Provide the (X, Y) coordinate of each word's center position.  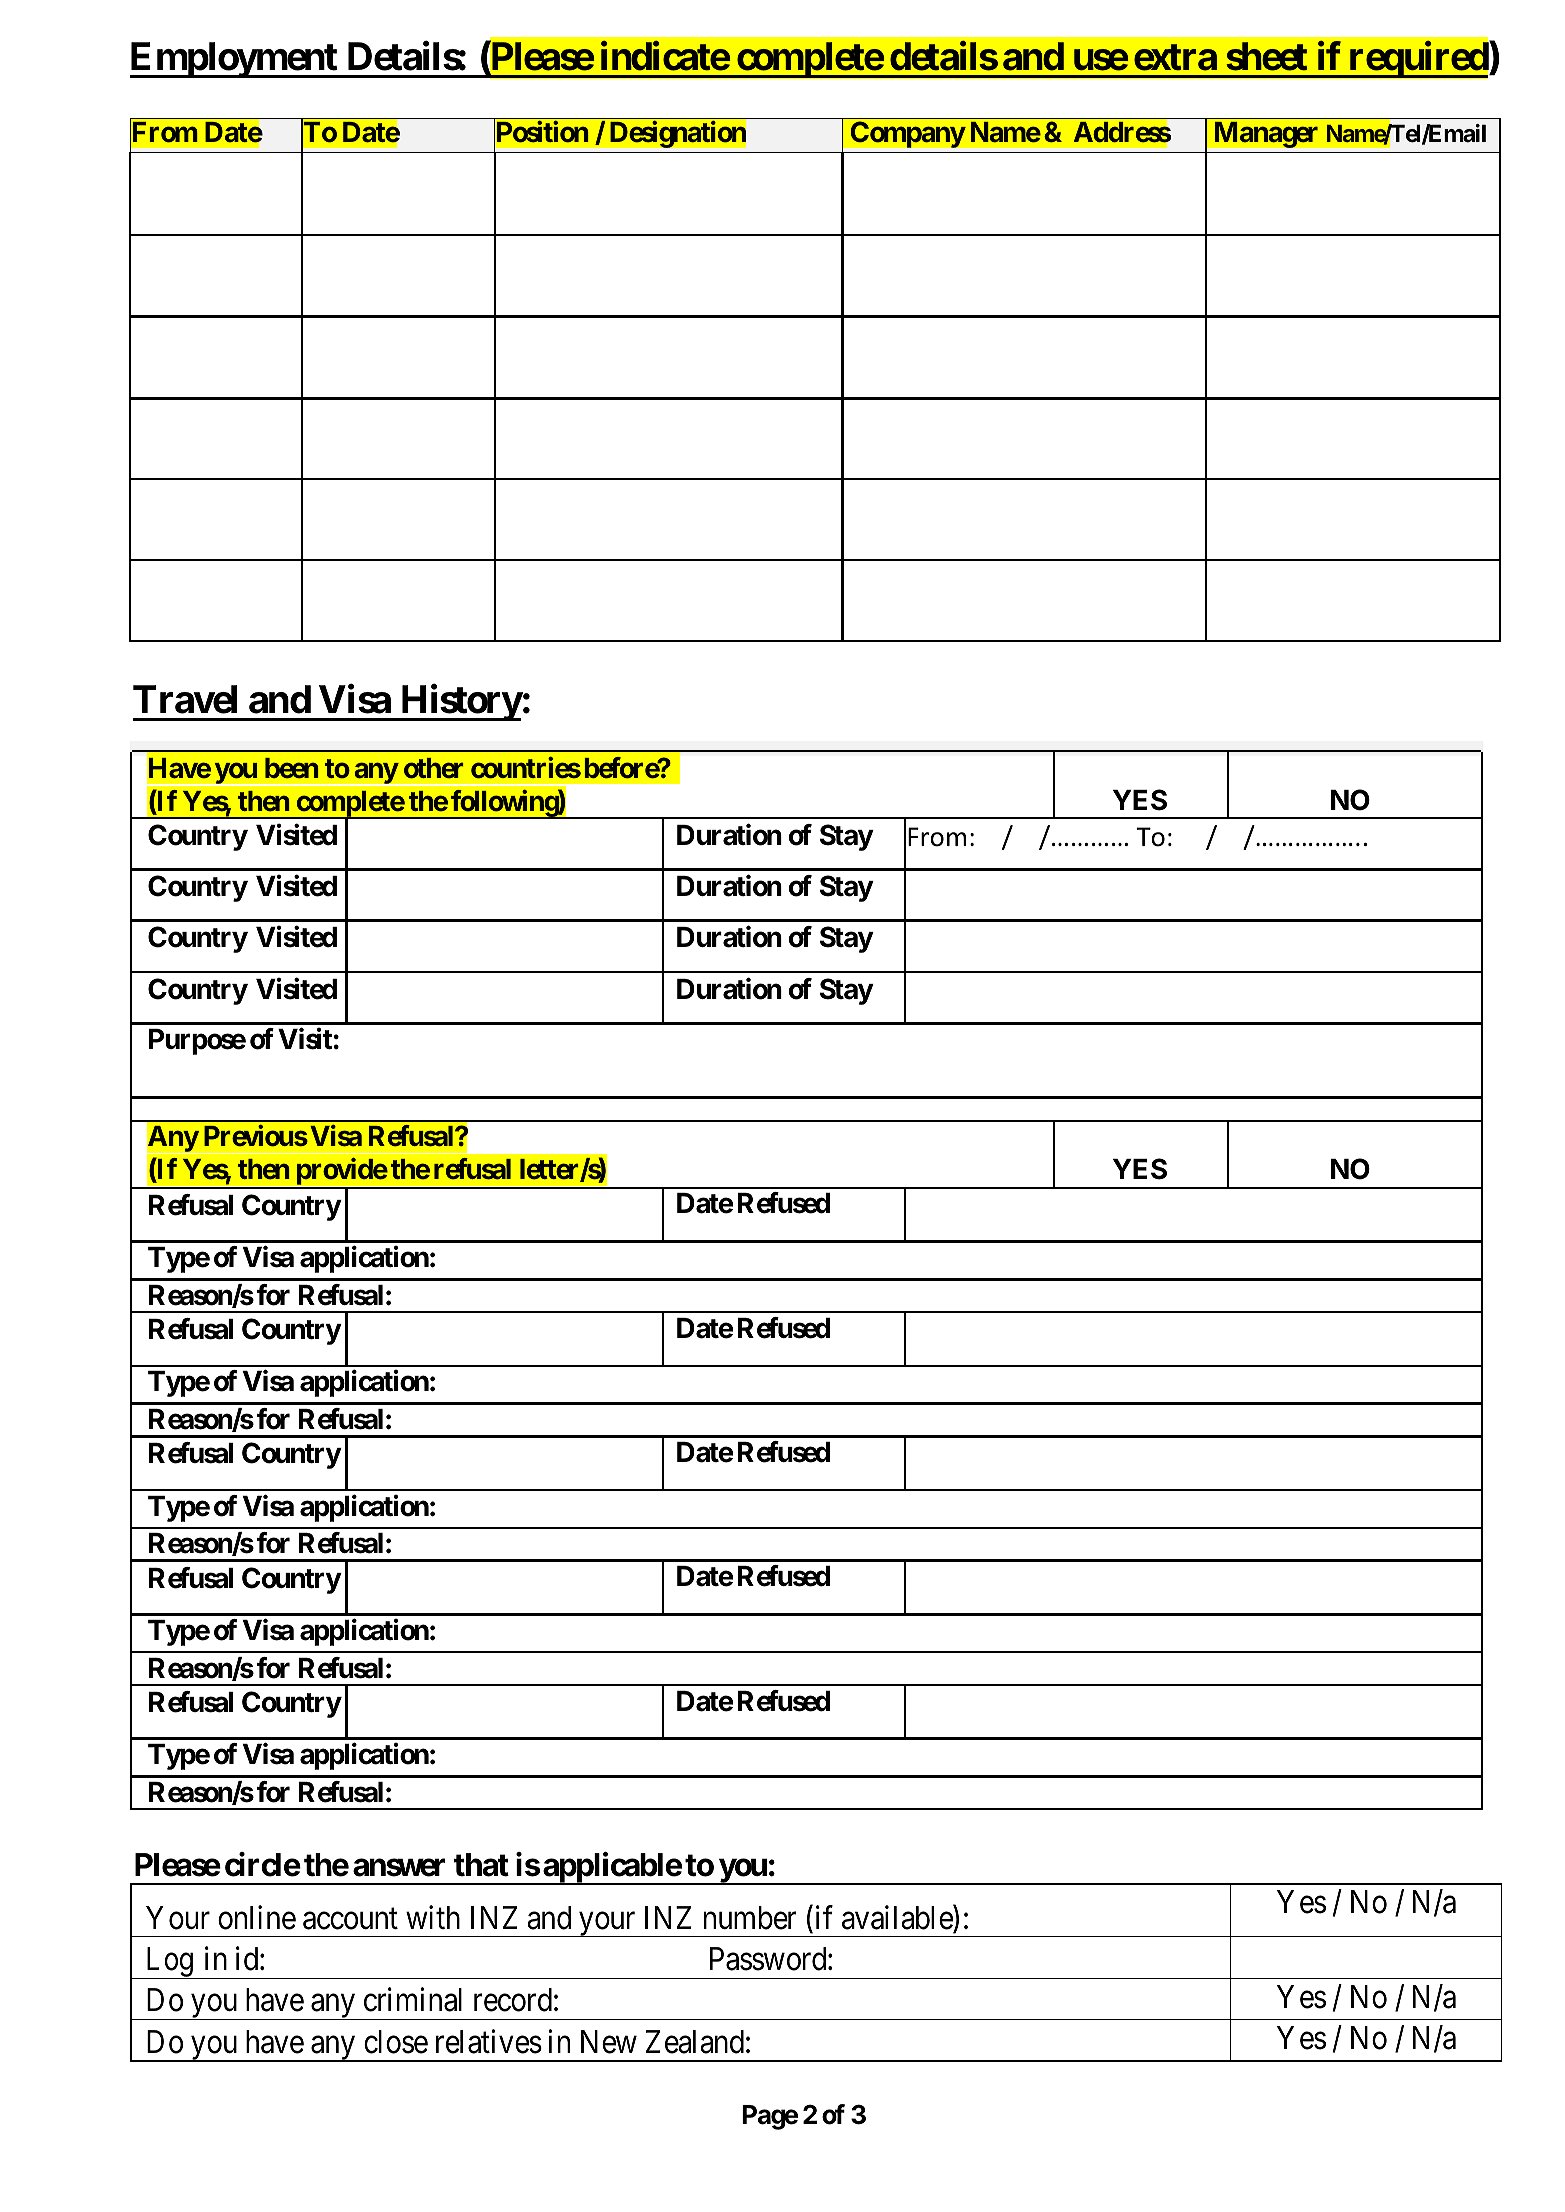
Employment (234, 60)
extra (1175, 57)
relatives (489, 2042)
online (257, 1917)
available (898, 1918)
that (481, 1865)
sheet (1266, 56)
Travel (185, 699)
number (750, 1918)
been (291, 768)
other (433, 768)
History (461, 703)
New (609, 2042)
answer (399, 1868)
